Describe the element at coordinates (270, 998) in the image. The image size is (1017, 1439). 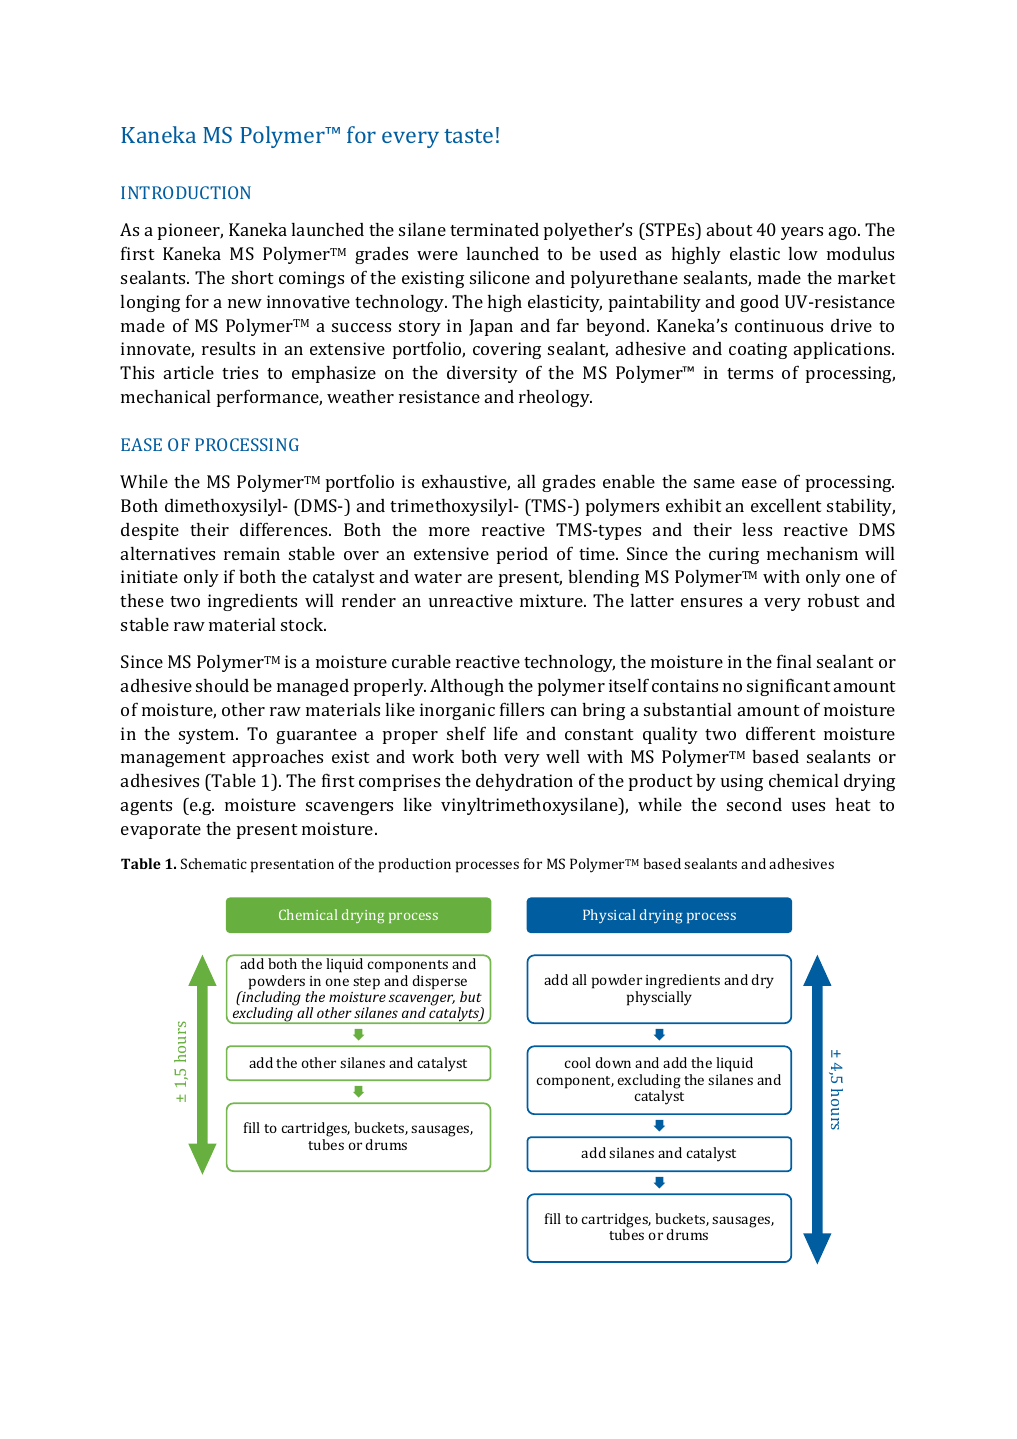
I see `including` at that location.
